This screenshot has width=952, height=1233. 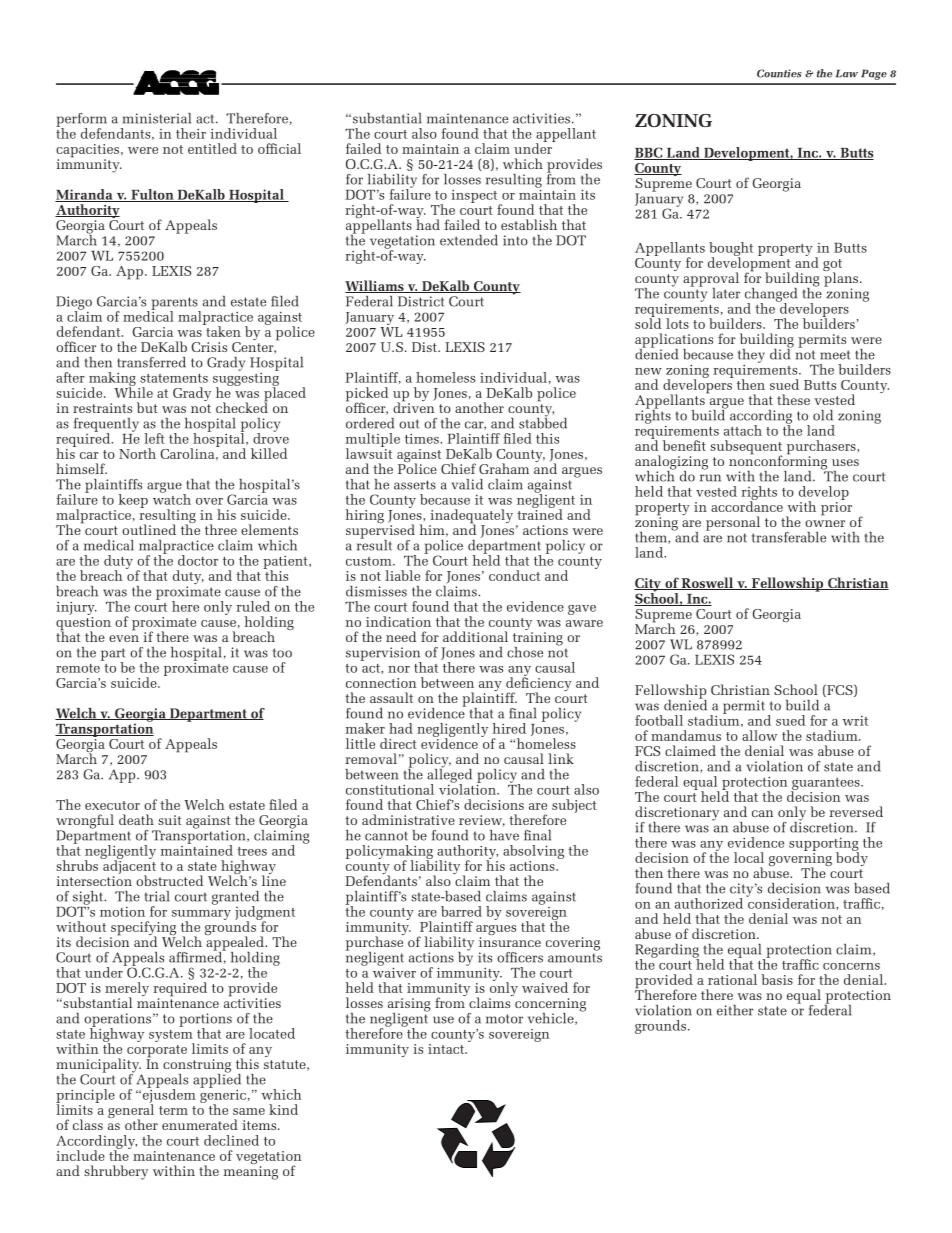 What do you see at coordinates (779, 73) in the screenshot?
I see `Counties` at bounding box center [779, 73].
